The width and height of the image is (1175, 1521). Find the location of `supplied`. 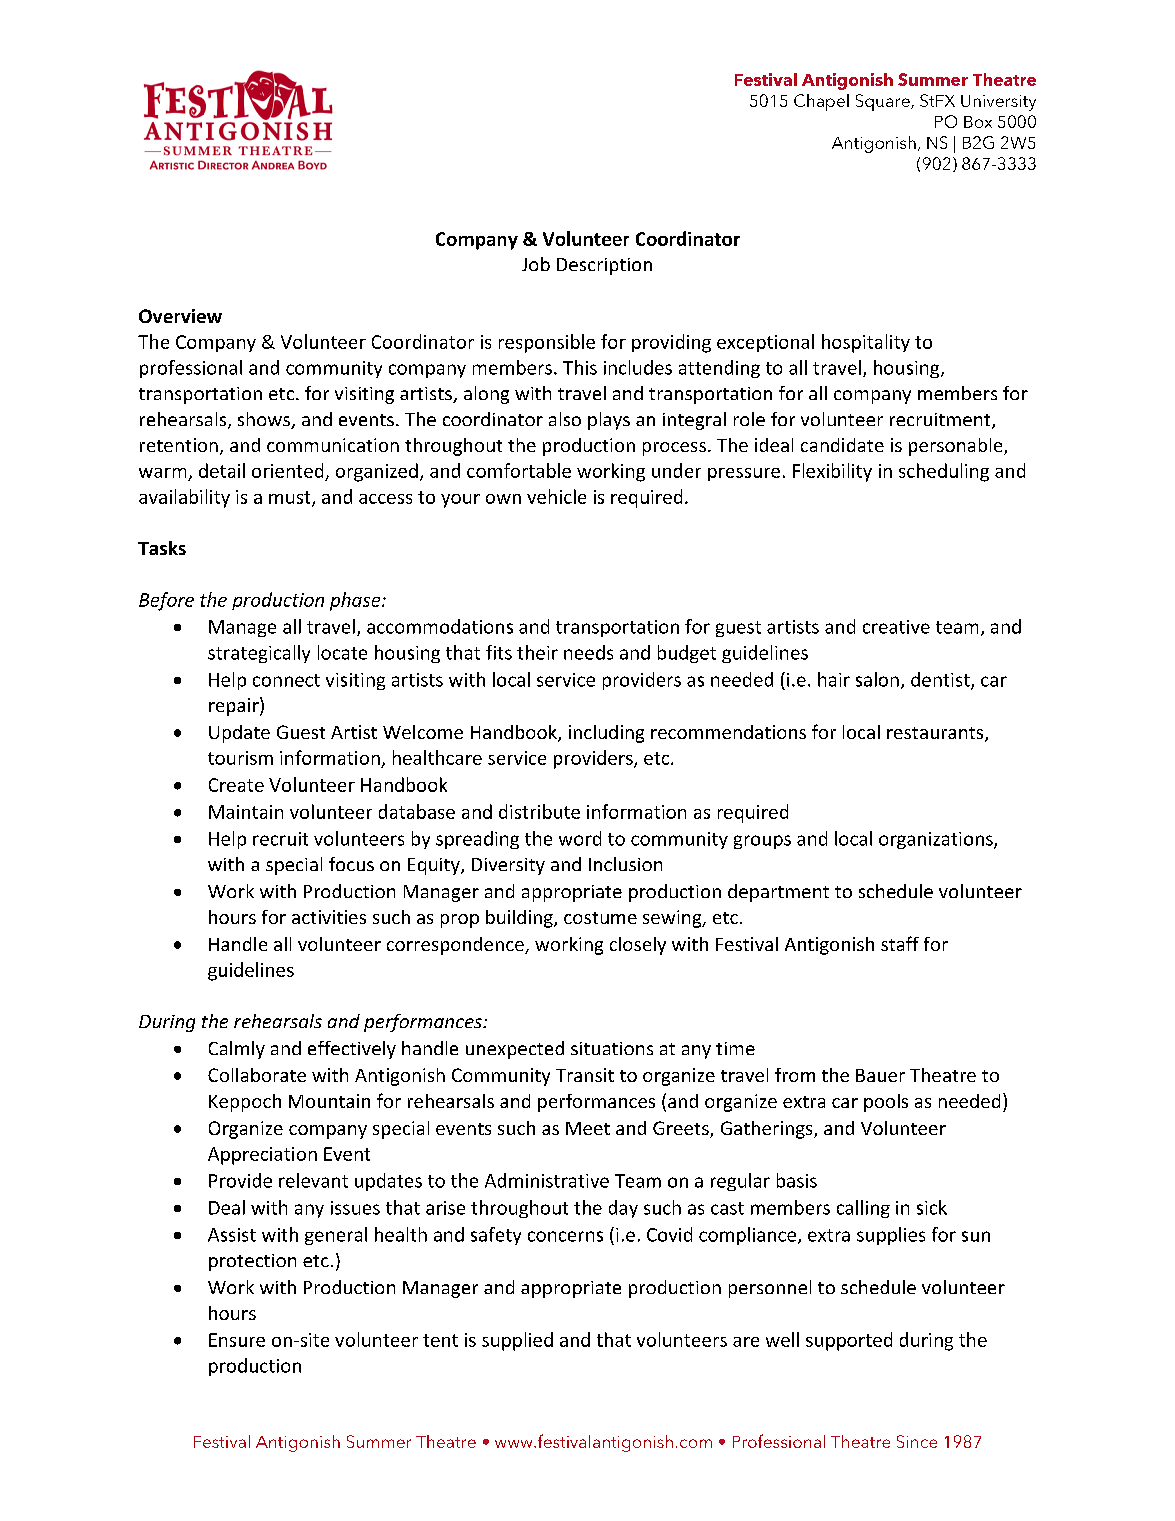

supplied is located at coordinates (517, 1341).
